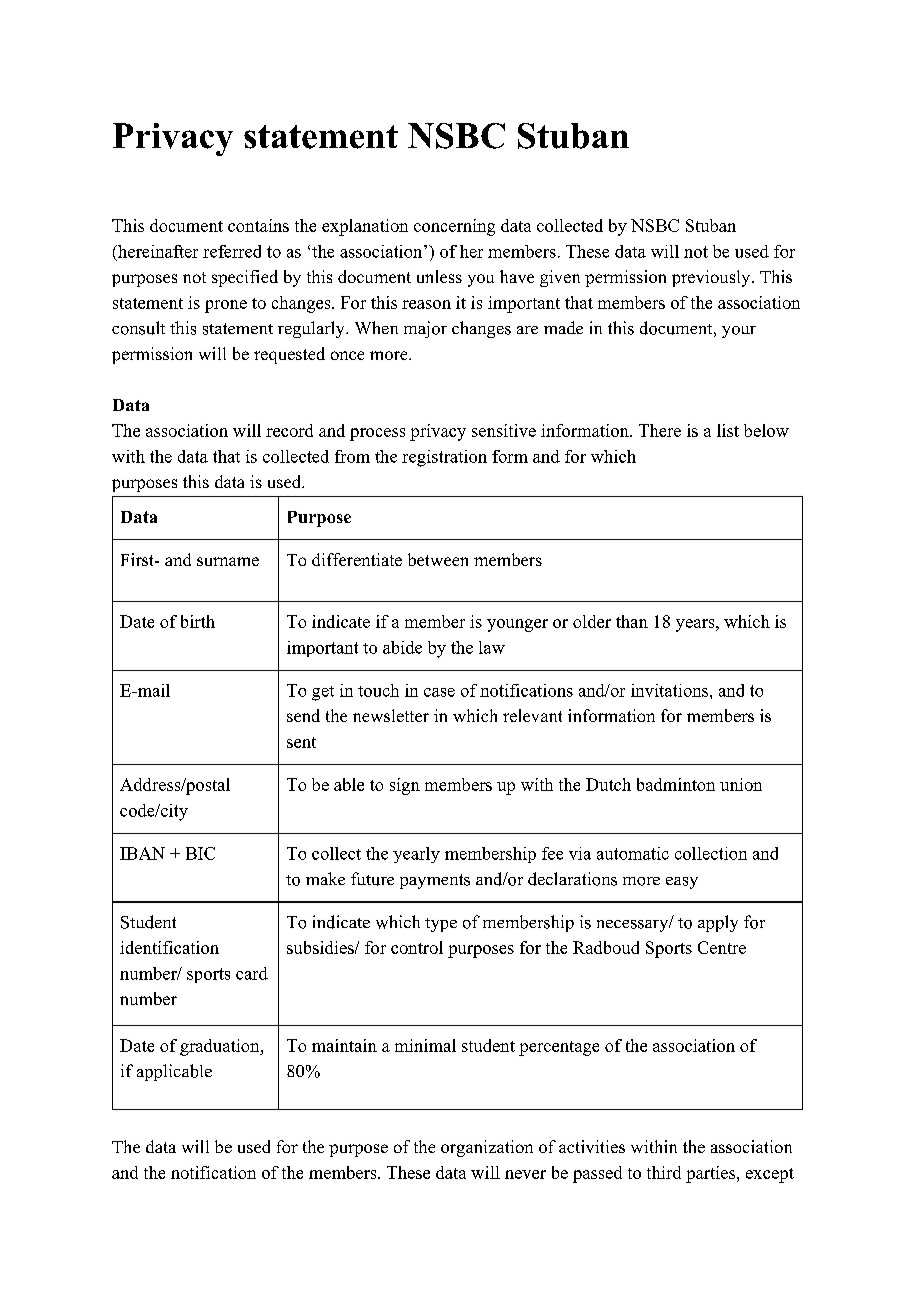  I want to click on referred, so click(232, 251).
